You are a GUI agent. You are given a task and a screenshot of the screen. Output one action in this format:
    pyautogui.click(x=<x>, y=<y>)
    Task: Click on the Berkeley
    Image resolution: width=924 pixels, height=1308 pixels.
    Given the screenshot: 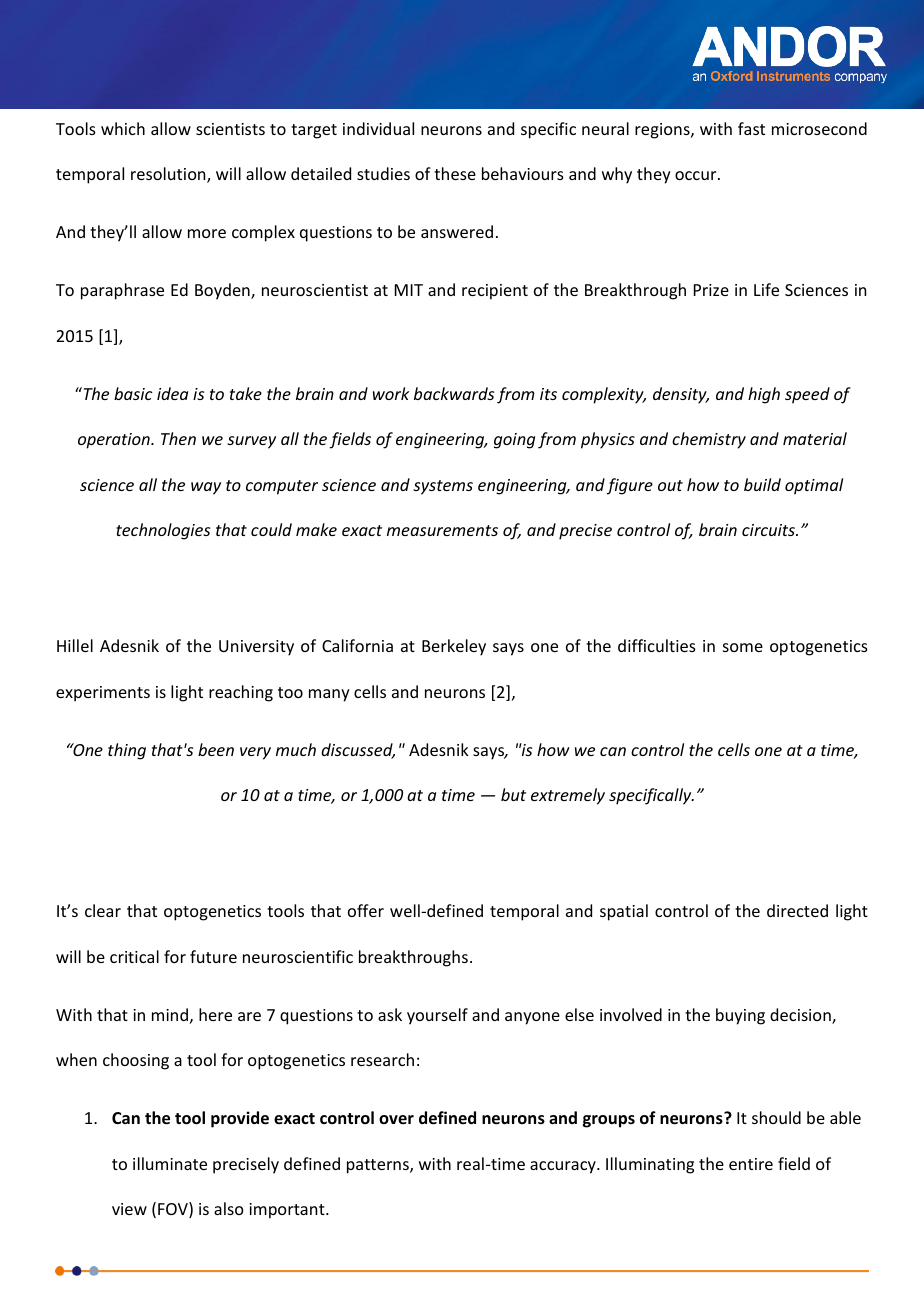 What is the action you would take?
    pyautogui.click(x=454, y=647)
